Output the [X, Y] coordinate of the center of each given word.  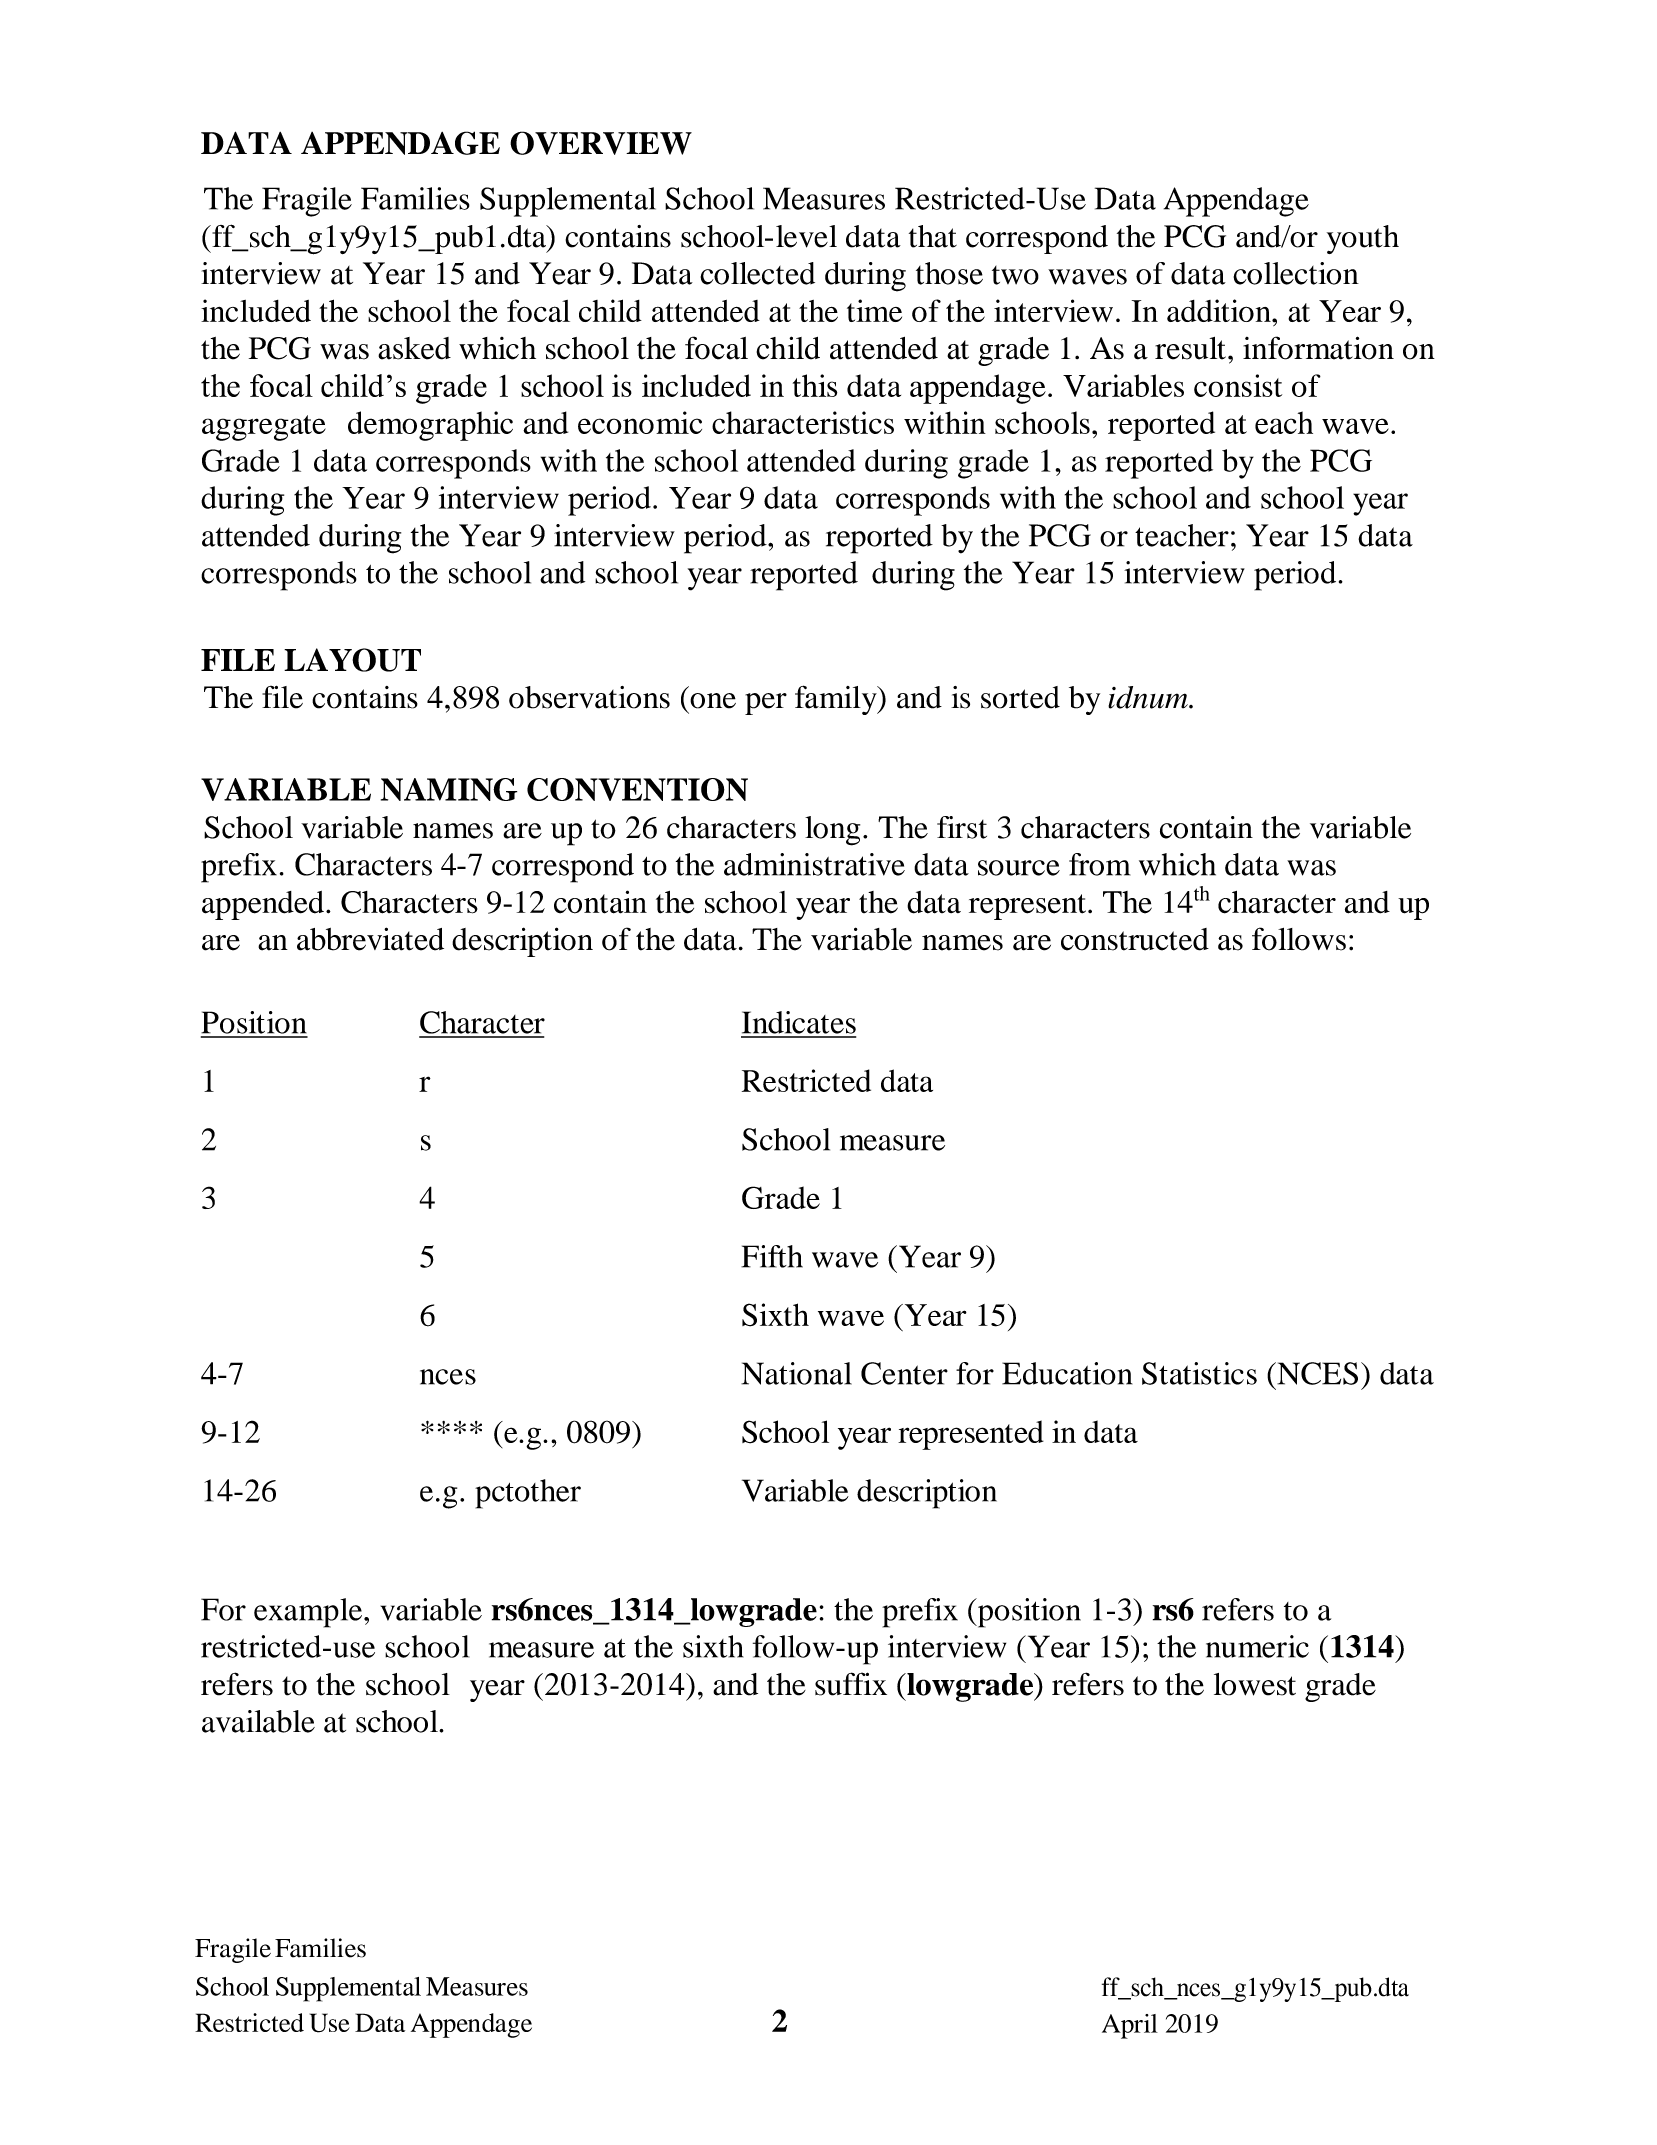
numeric [1257, 1646]
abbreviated [370, 939]
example [309, 1613]
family [837, 700]
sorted [1020, 697]
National [796, 1373]
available [258, 1721]
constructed [1135, 939]
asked [414, 348]
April [1130, 2026]
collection [1296, 273]
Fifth [772, 1256]
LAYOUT [352, 660]
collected [757, 273]
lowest [1255, 1684]
